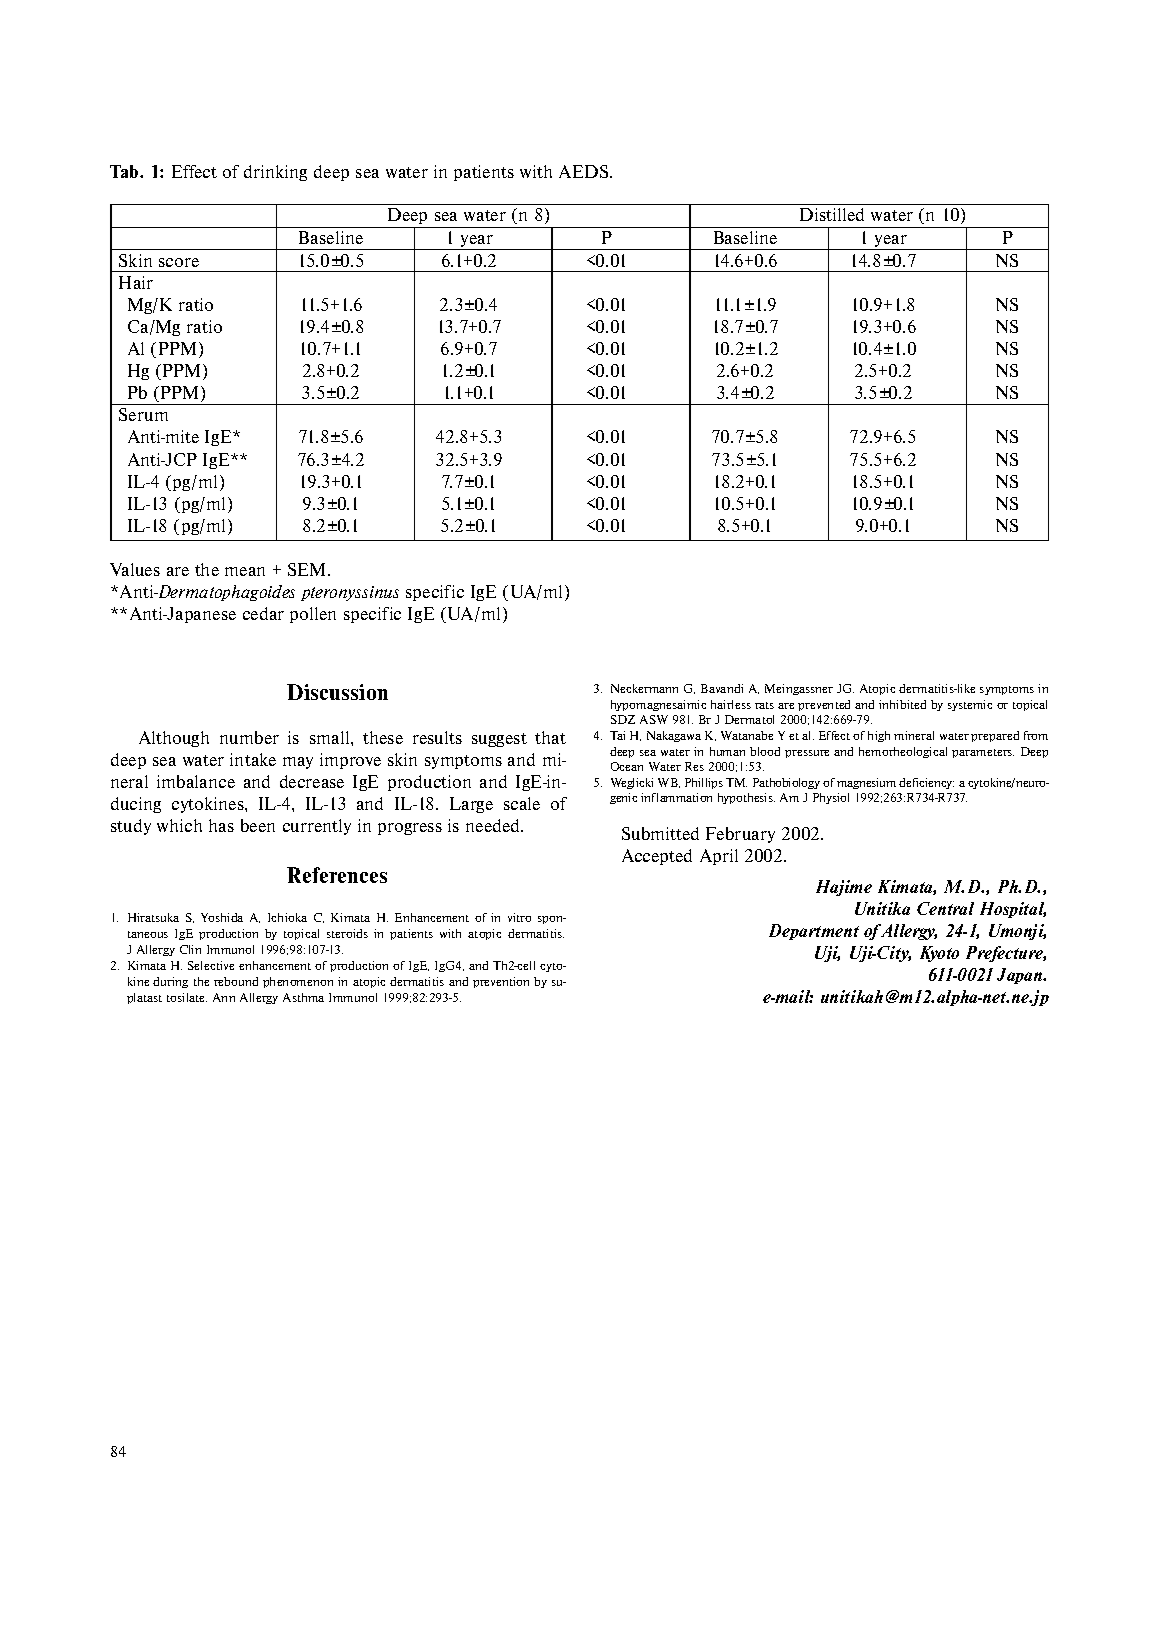  Describe the element at coordinates (585, 171) in the screenshot. I see `AEDS` at that location.
